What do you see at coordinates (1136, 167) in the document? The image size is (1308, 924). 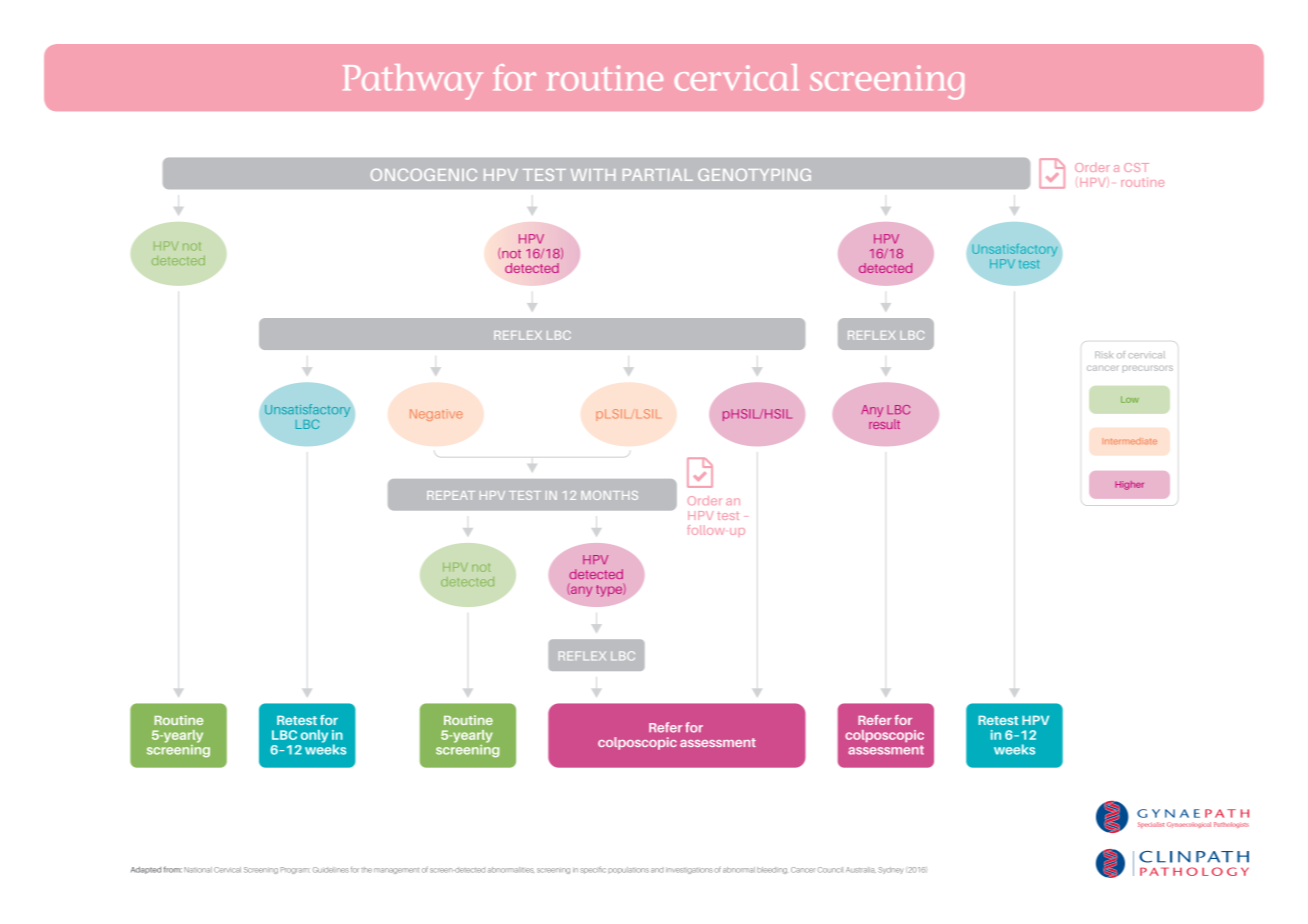 I see `CST` at bounding box center [1136, 167].
